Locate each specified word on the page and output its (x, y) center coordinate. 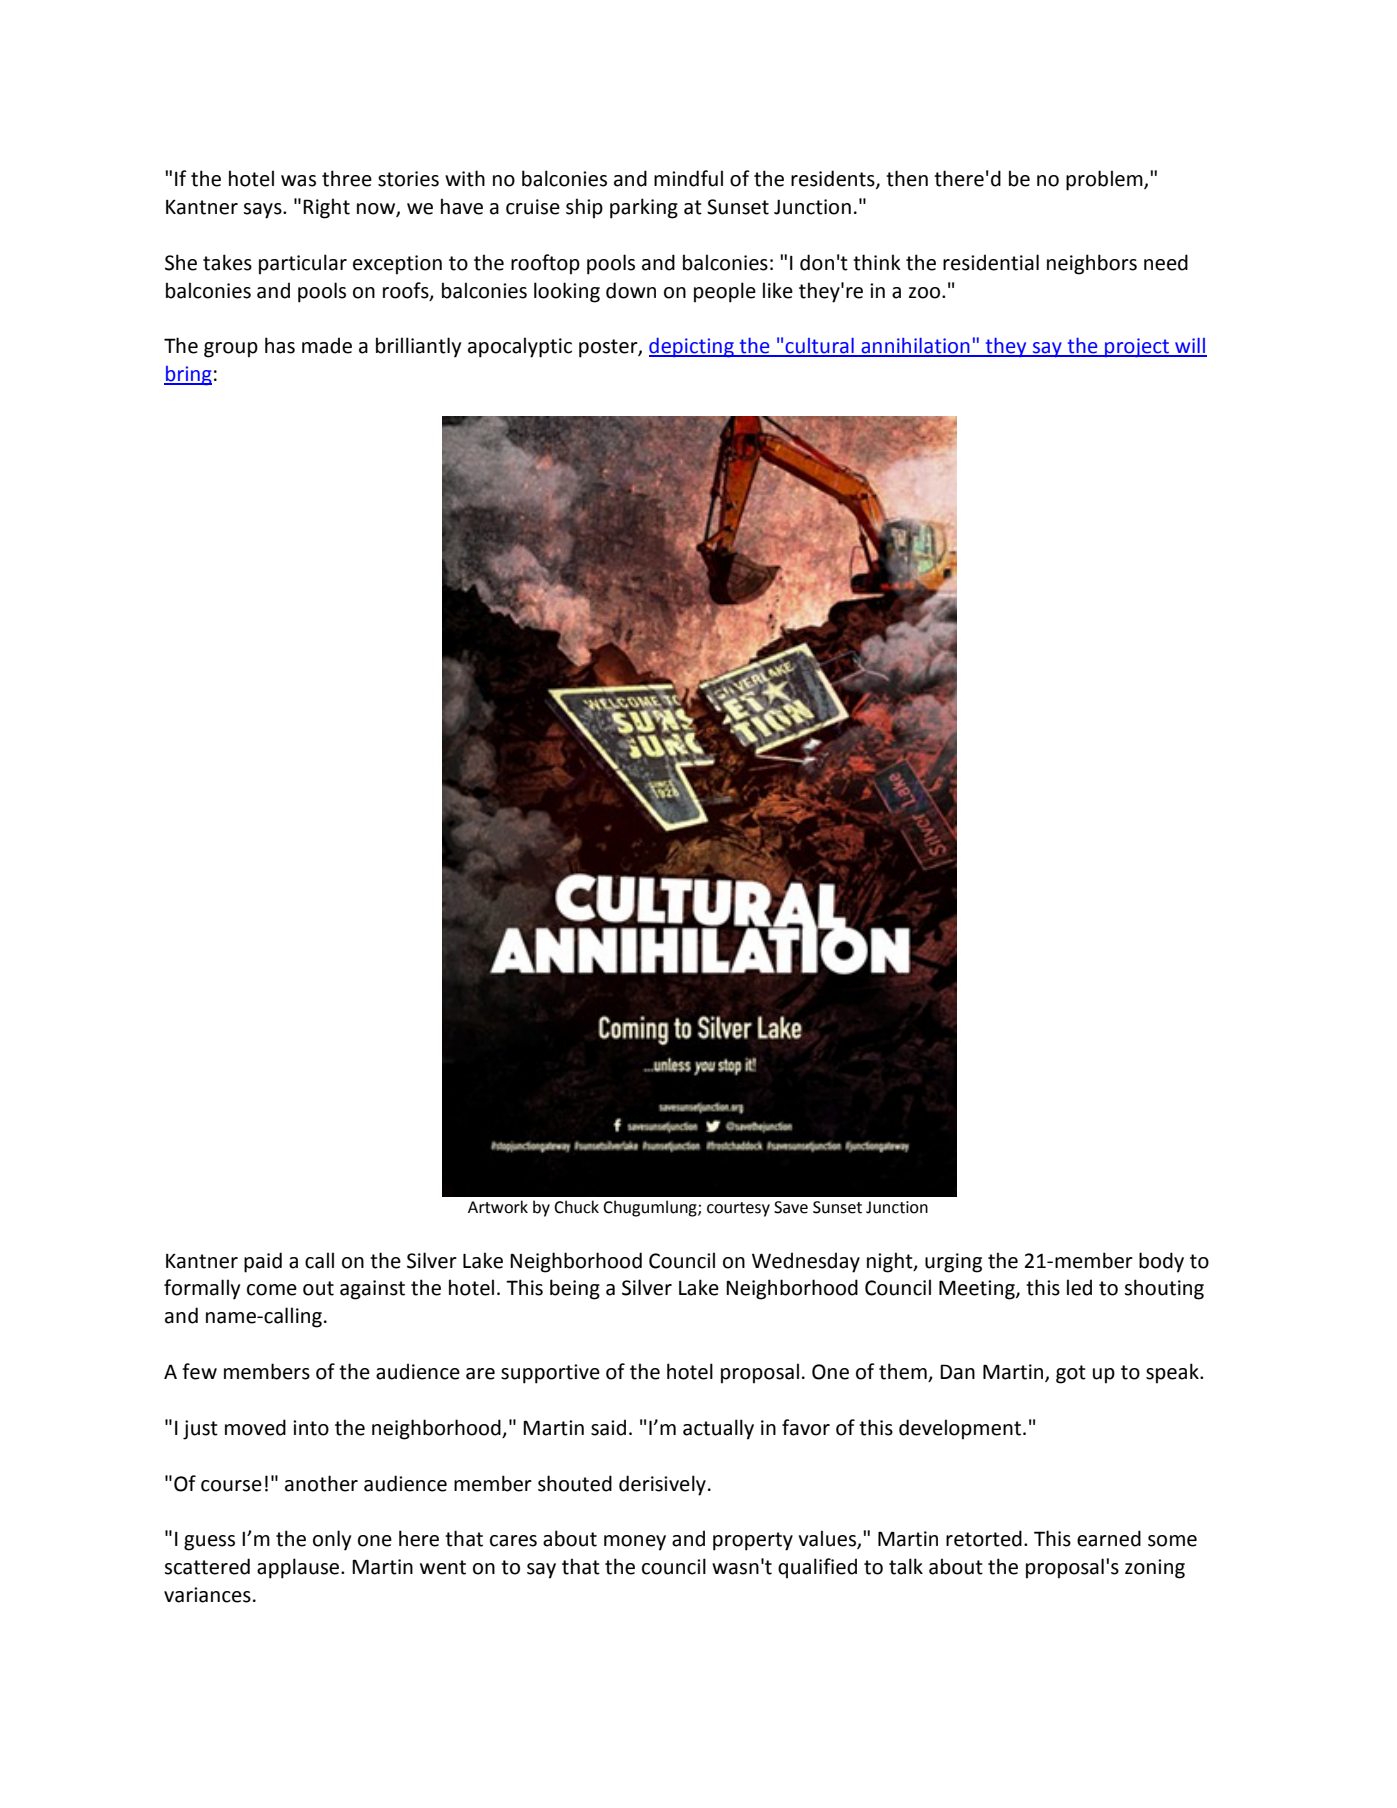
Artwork (498, 1207)
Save (791, 1207)
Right (326, 208)
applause (299, 1568)
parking (644, 208)
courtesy (738, 1209)
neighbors (1092, 264)
